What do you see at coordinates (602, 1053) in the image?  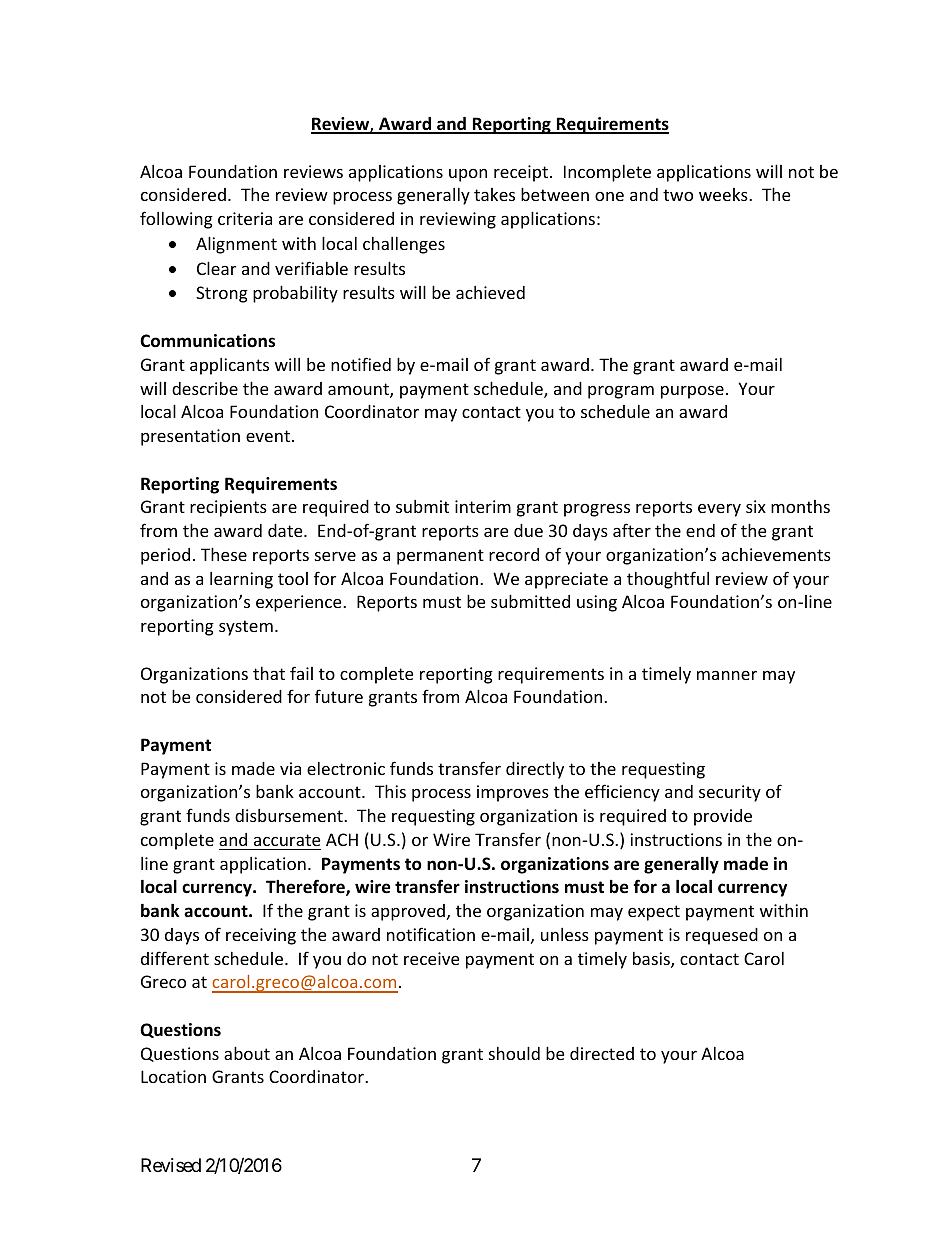 I see `directed` at bounding box center [602, 1053].
